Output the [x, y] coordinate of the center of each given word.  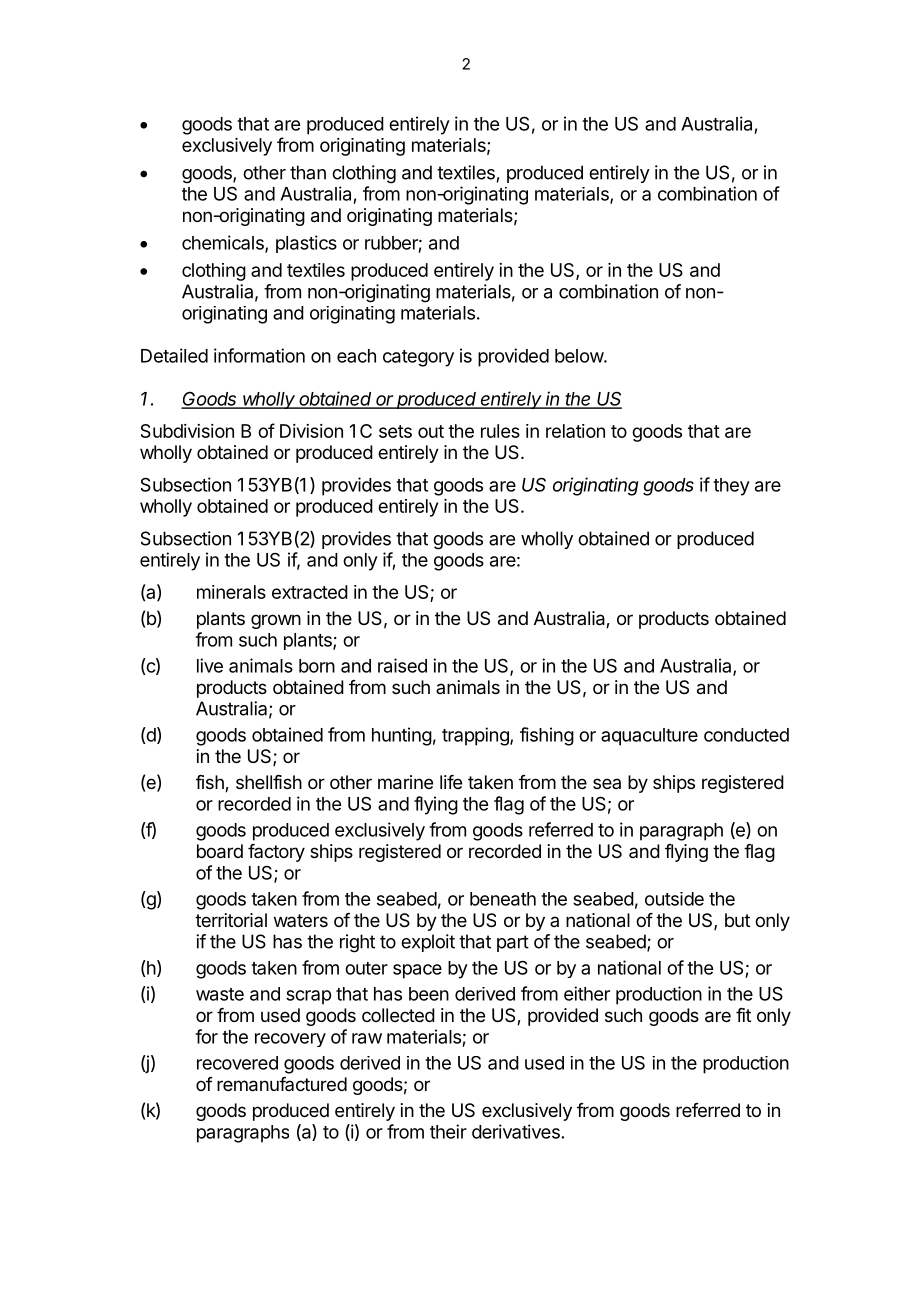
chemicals [224, 243]
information [259, 355]
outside [674, 899]
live [210, 665]
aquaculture [649, 737]
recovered [237, 1063]
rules [500, 431]
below [580, 356]
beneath [503, 899]
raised [402, 665]
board [220, 851]
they [731, 487]
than [308, 172]
